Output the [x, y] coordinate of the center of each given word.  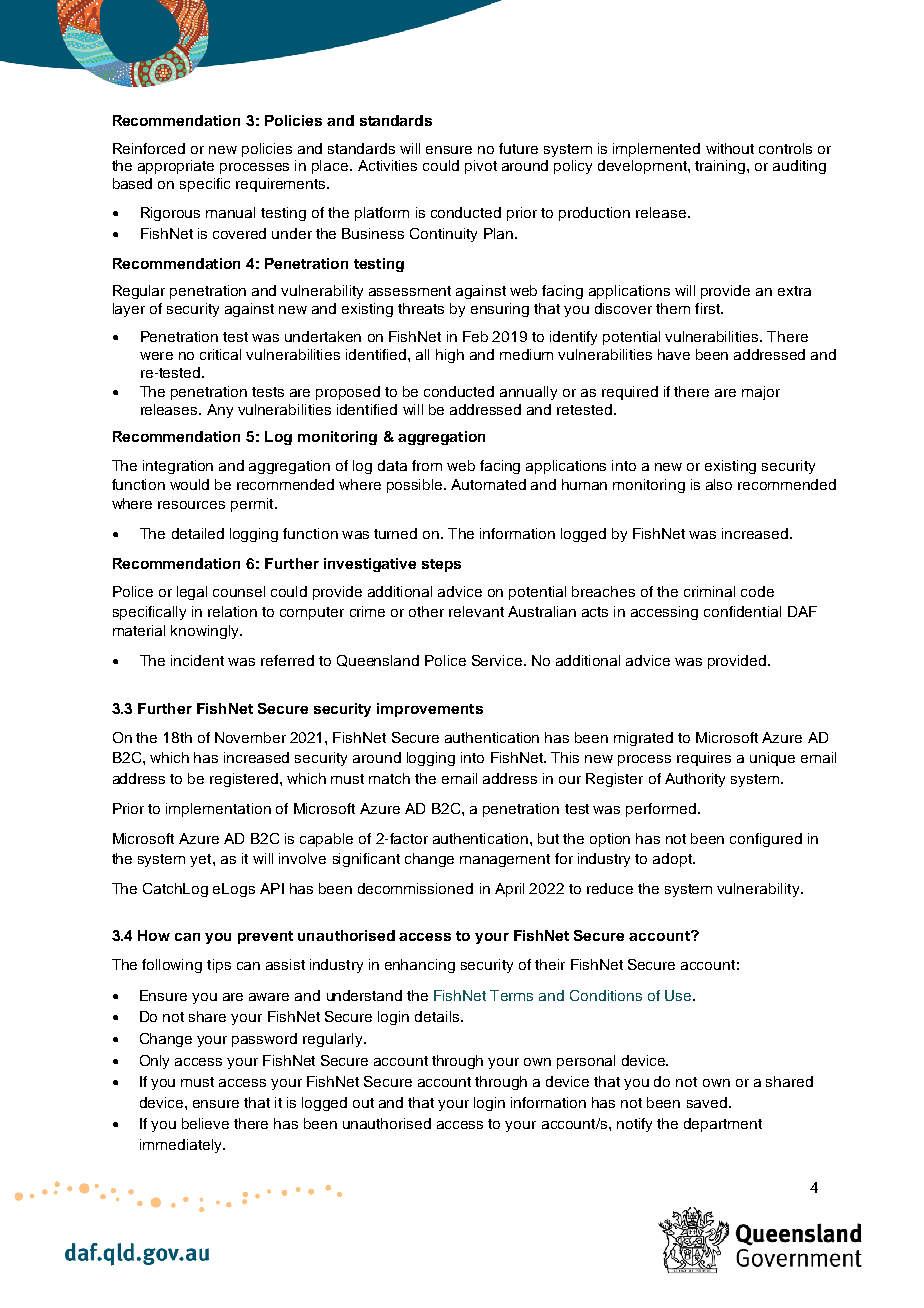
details [438, 1016]
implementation [218, 810]
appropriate [176, 167]
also [719, 484]
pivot [481, 167]
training [721, 167]
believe [205, 1123]
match [389, 778]
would [189, 484]
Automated [488, 484]
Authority [695, 780]
